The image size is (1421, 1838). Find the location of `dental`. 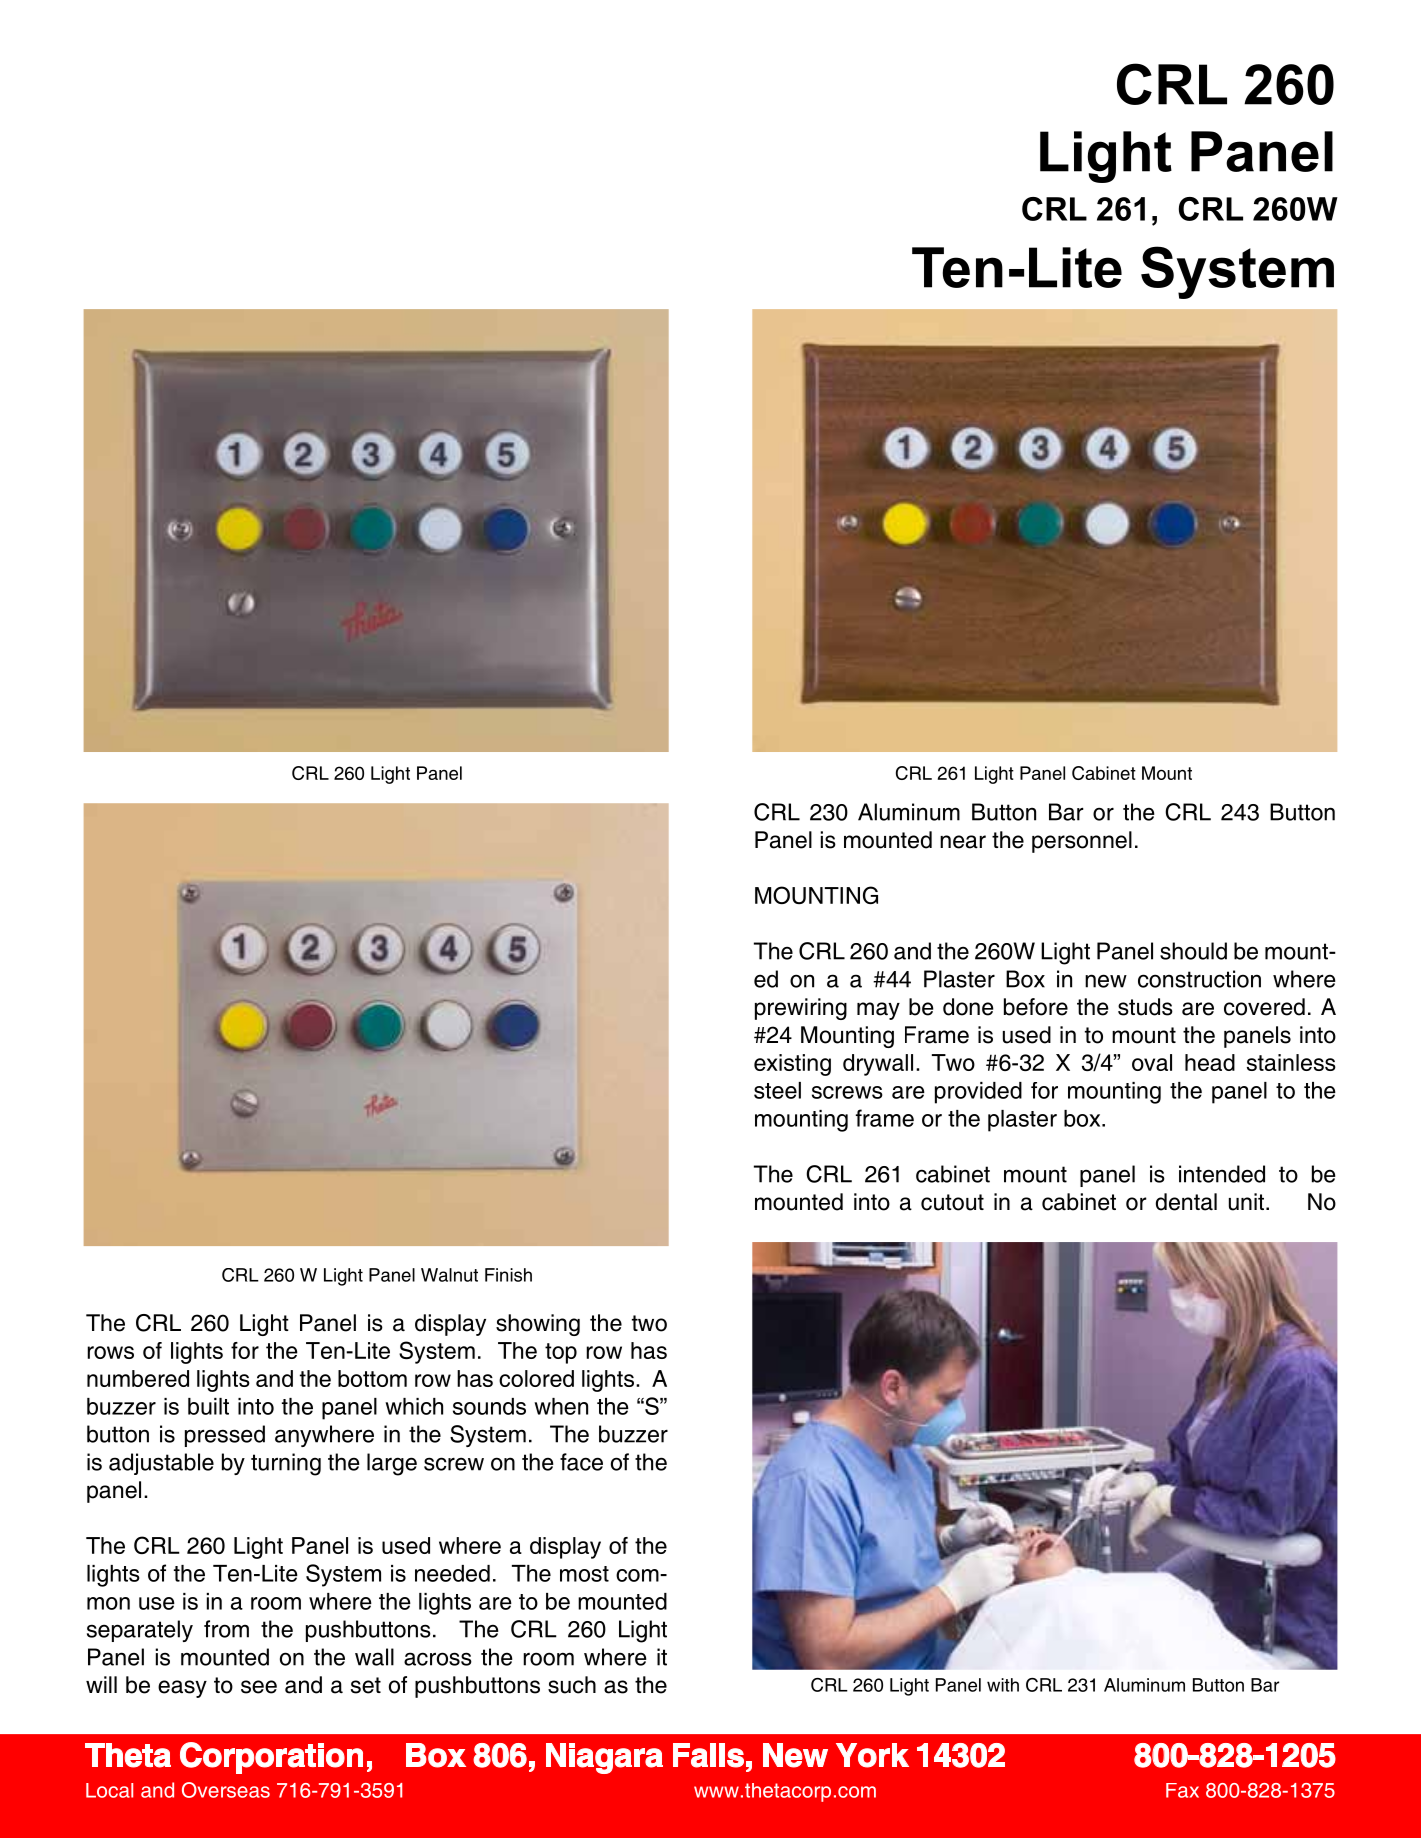

dental is located at coordinates (1186, 1202).
